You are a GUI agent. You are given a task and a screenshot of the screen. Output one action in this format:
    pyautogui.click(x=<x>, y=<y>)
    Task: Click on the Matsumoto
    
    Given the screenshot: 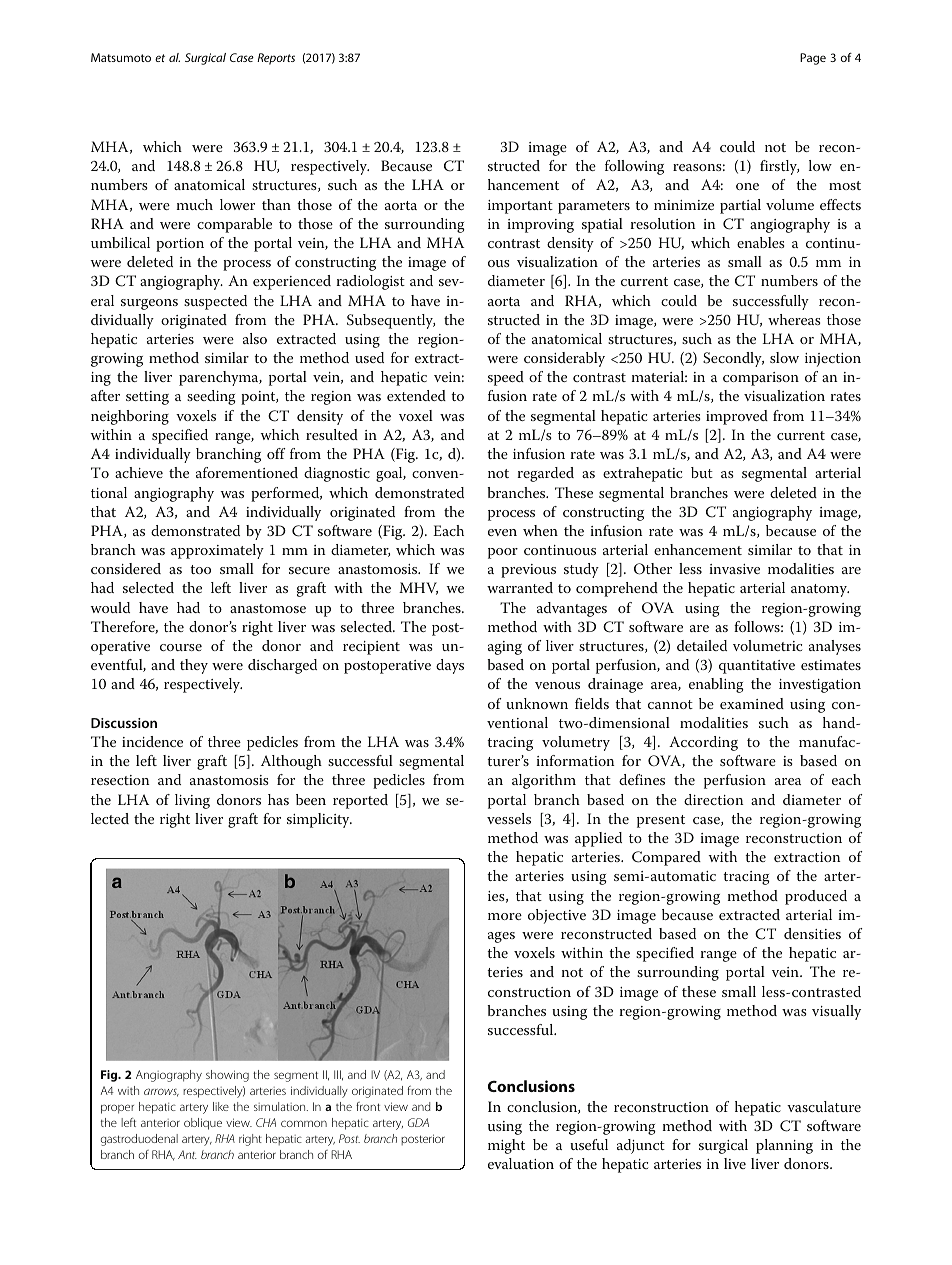 What is the action you would take?
    pyautogui.click(x=121, y=57)
